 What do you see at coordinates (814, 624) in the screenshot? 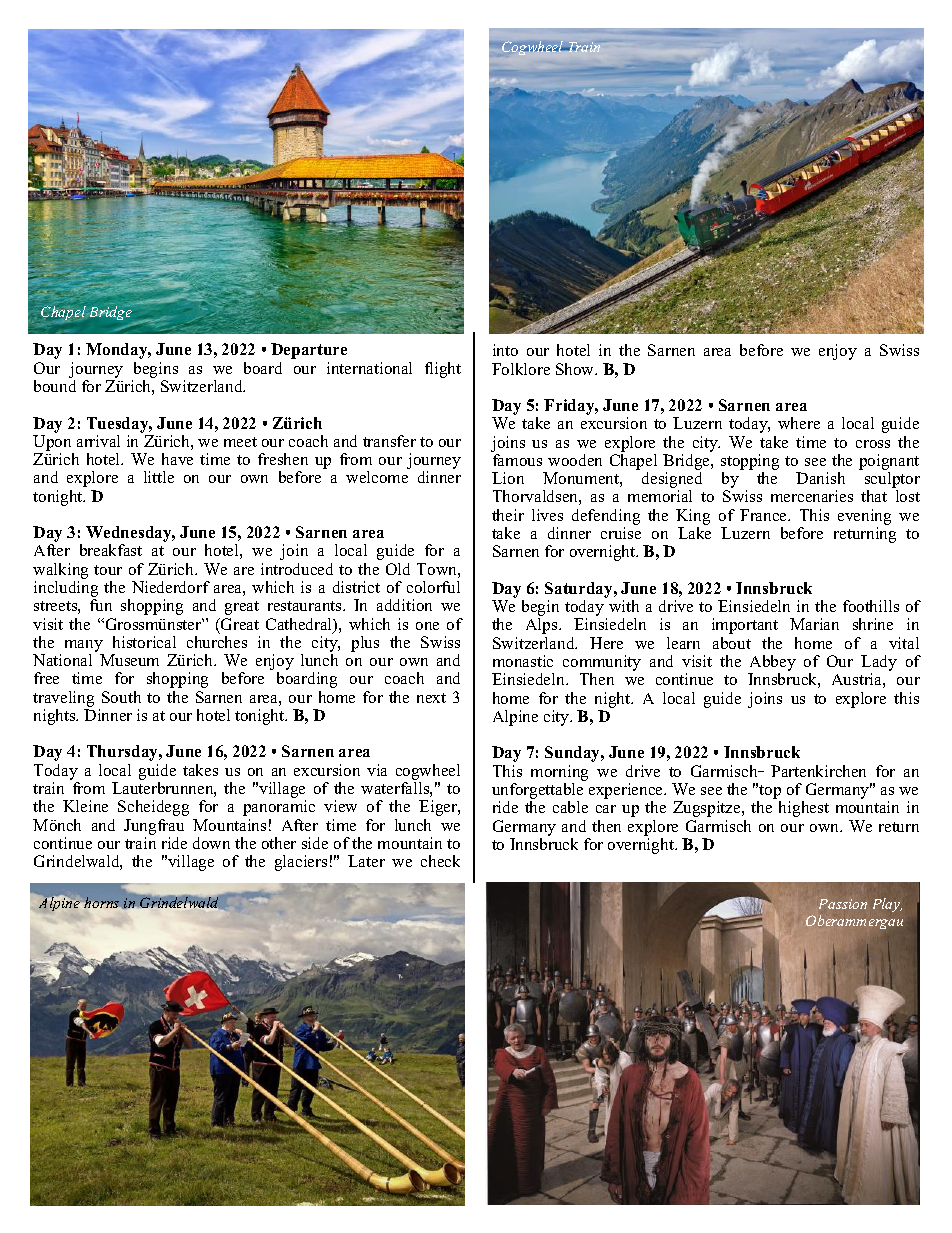
I see `Marian` at bounding box center [814, 624].
